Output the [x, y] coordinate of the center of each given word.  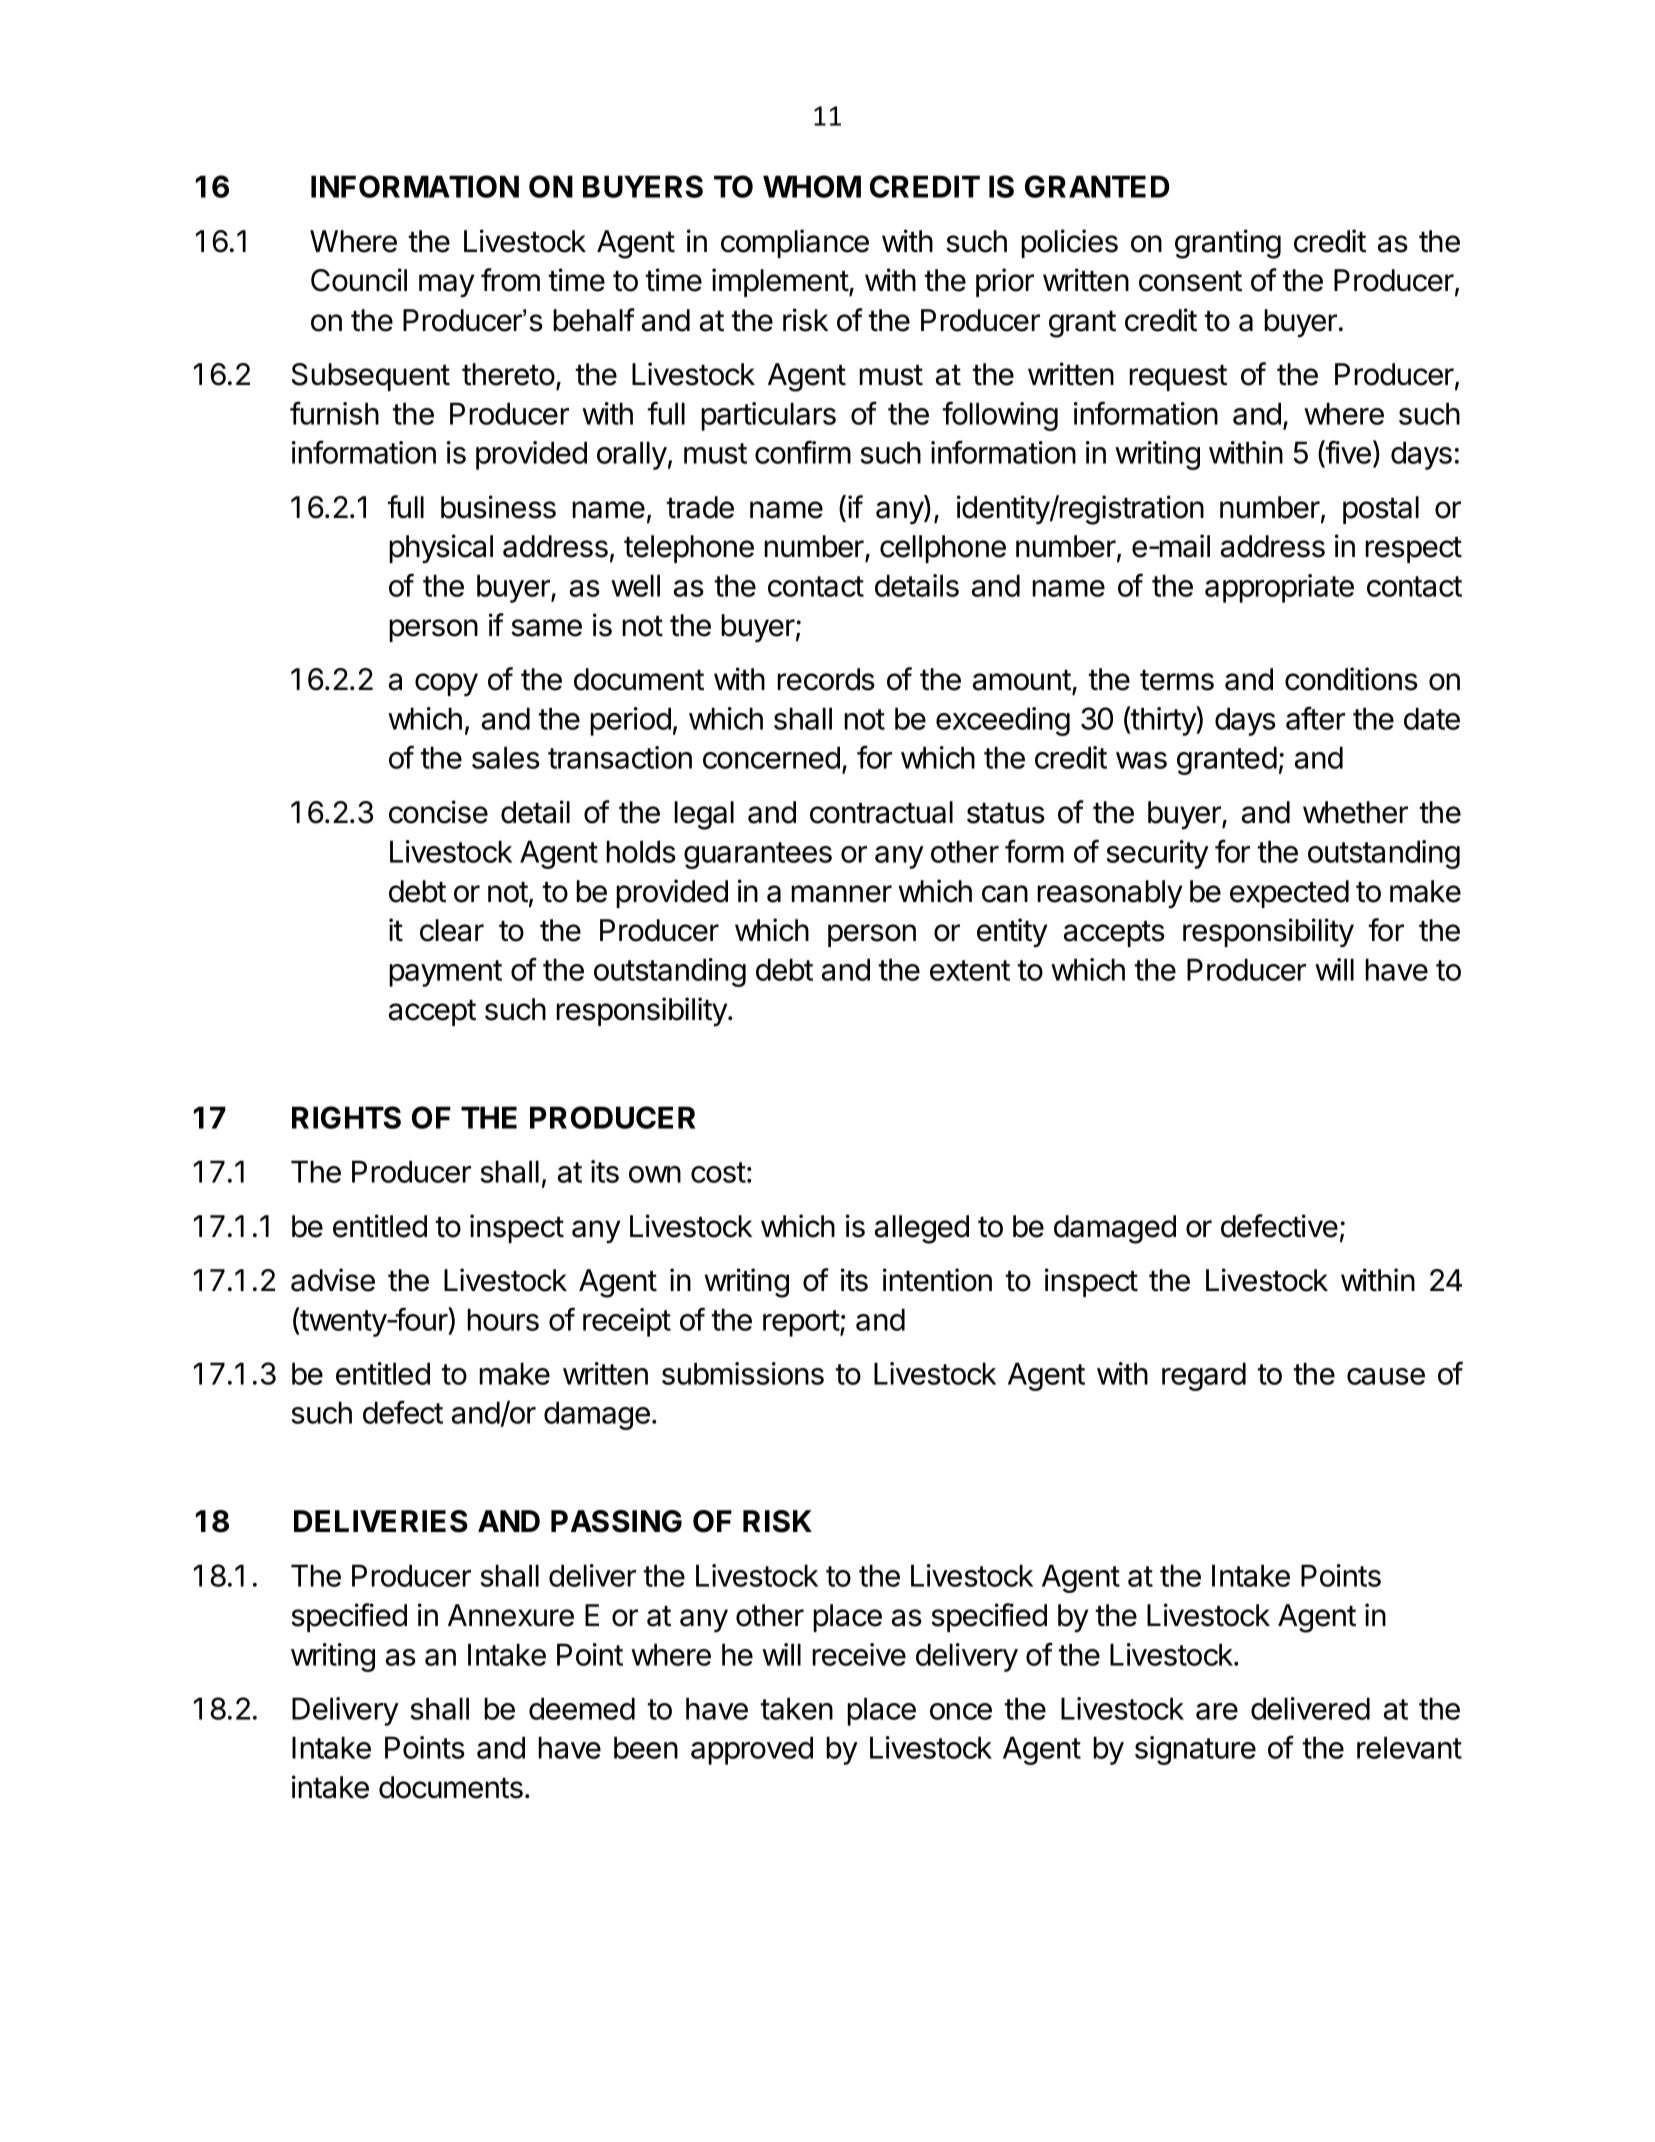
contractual [881, 812]
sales [506, 757]
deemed [582, 1708]
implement [781, 282]
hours [503, 1319]
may [446, 285]
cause [1386, 1376]
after [1315, 718]
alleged [922, 1229]
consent [1190, 281]
